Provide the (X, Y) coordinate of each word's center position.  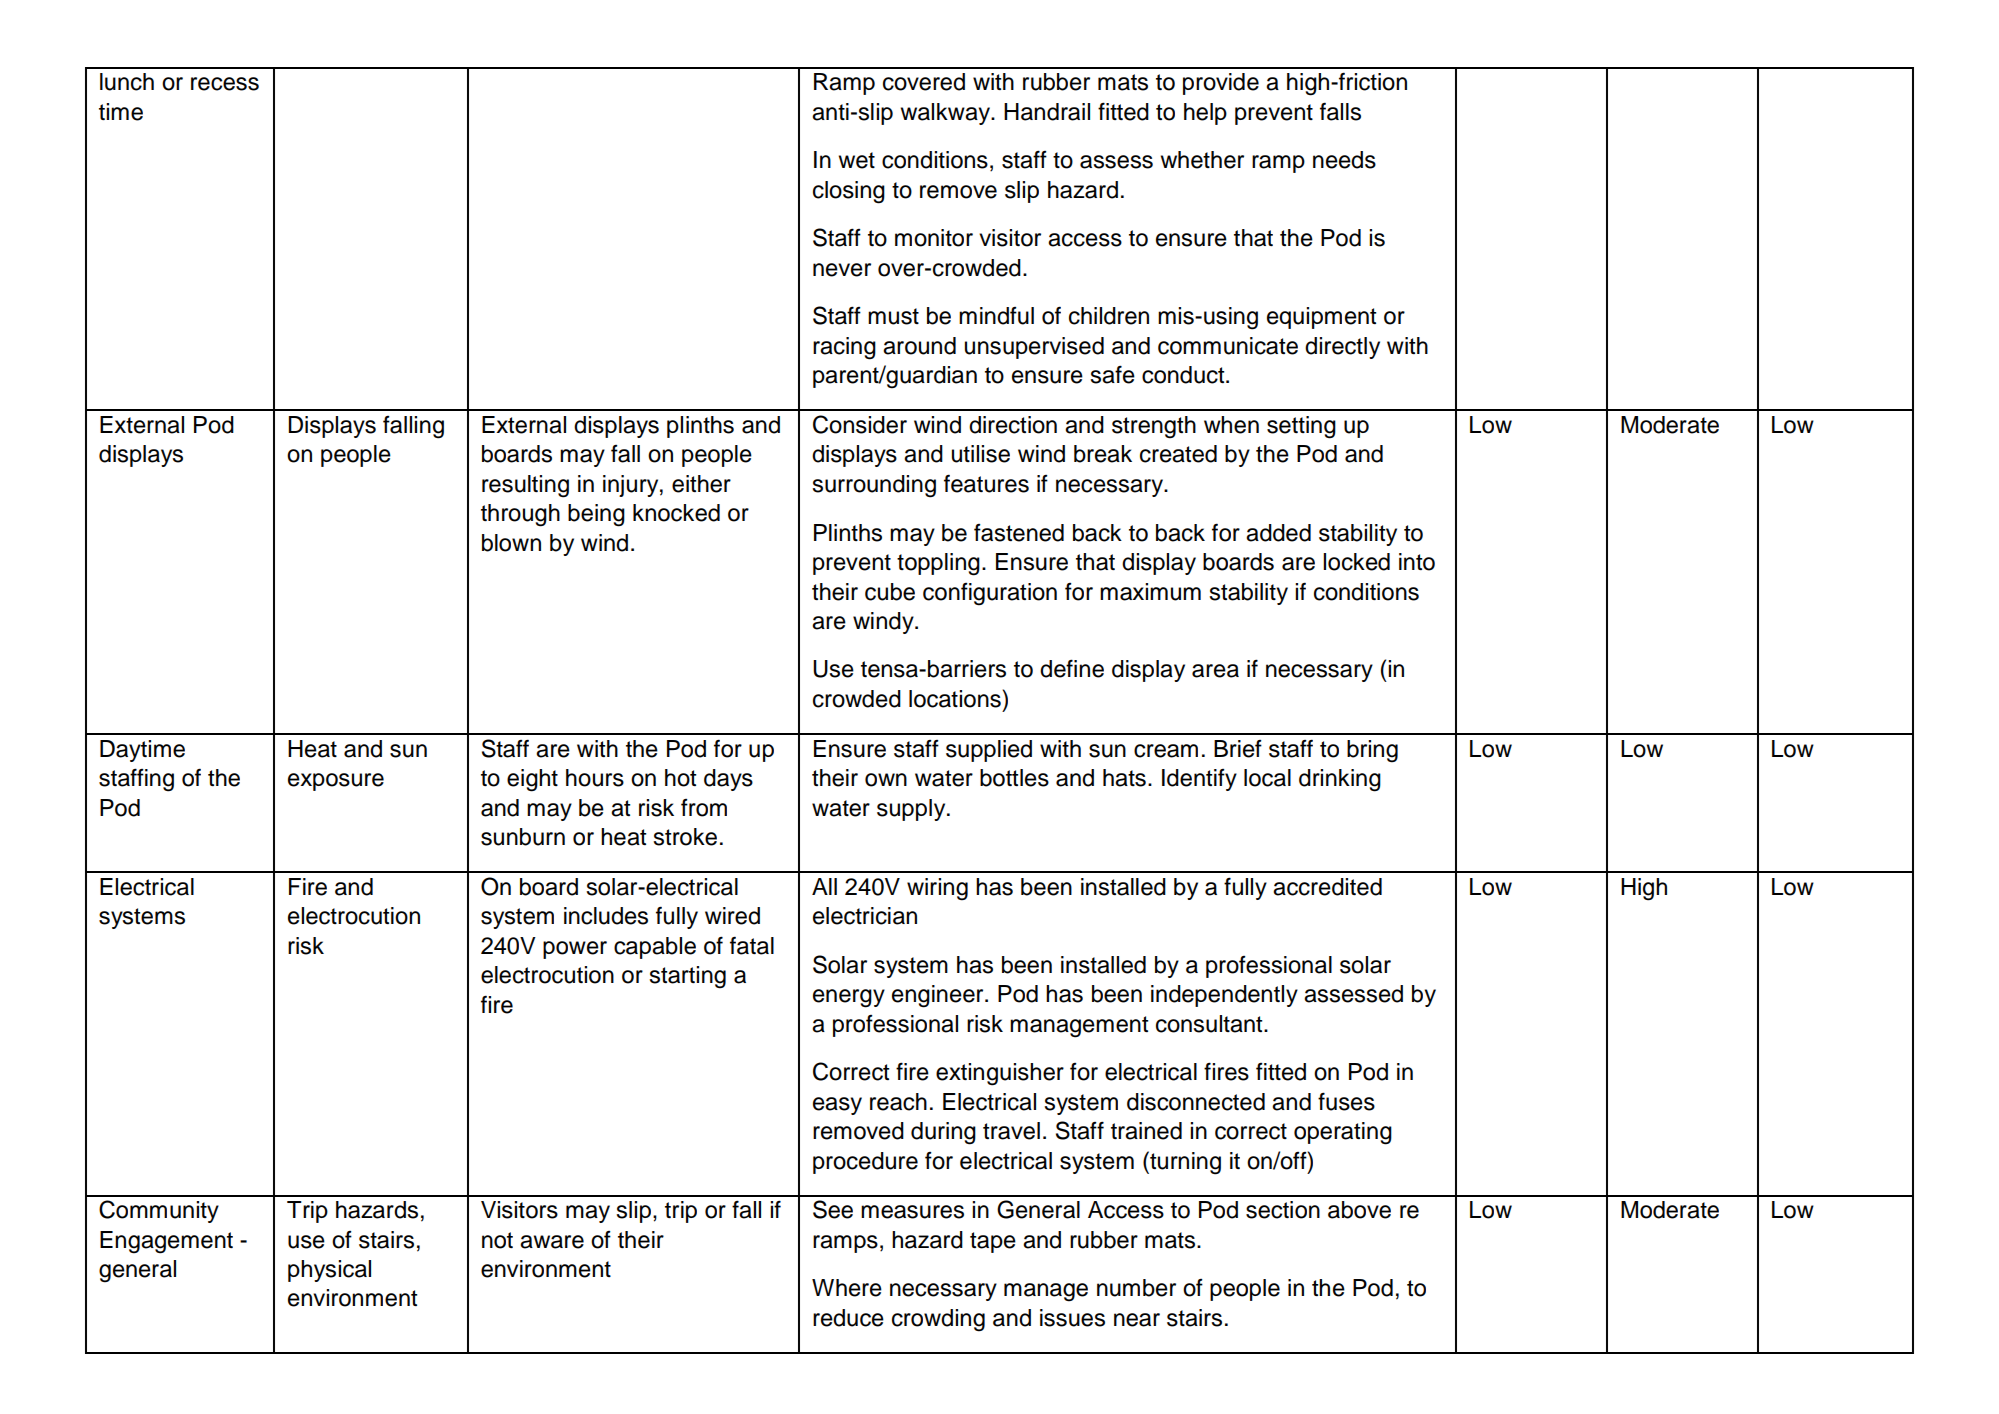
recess (225, 84)
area (1215, 671)
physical (329, 1271)
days (728, 780)
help (1205, 114)
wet (856, 160)
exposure (336, 782)
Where (847, 1288)
